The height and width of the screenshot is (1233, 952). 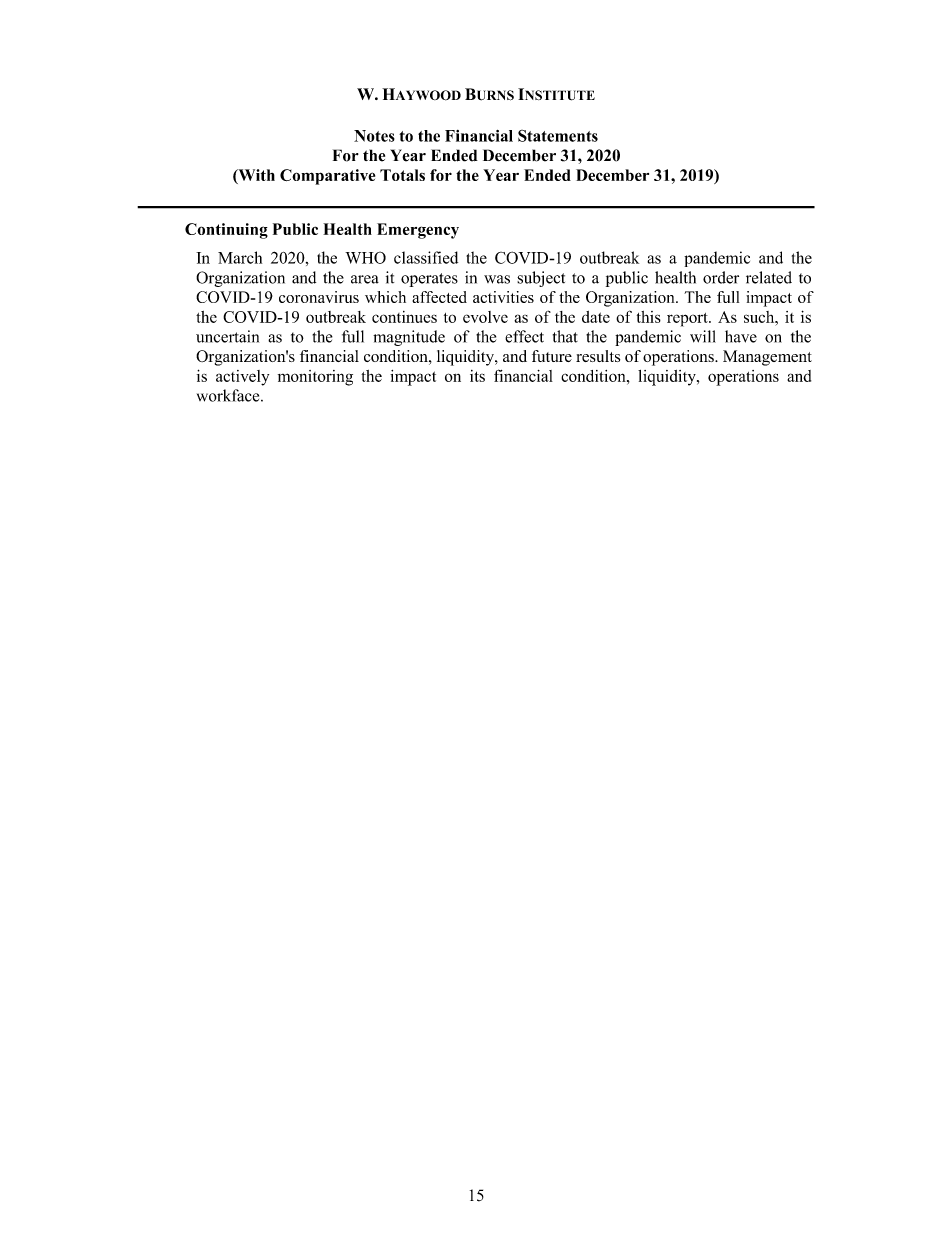 I want to click on Emergency, so click(x=418, y=231).
